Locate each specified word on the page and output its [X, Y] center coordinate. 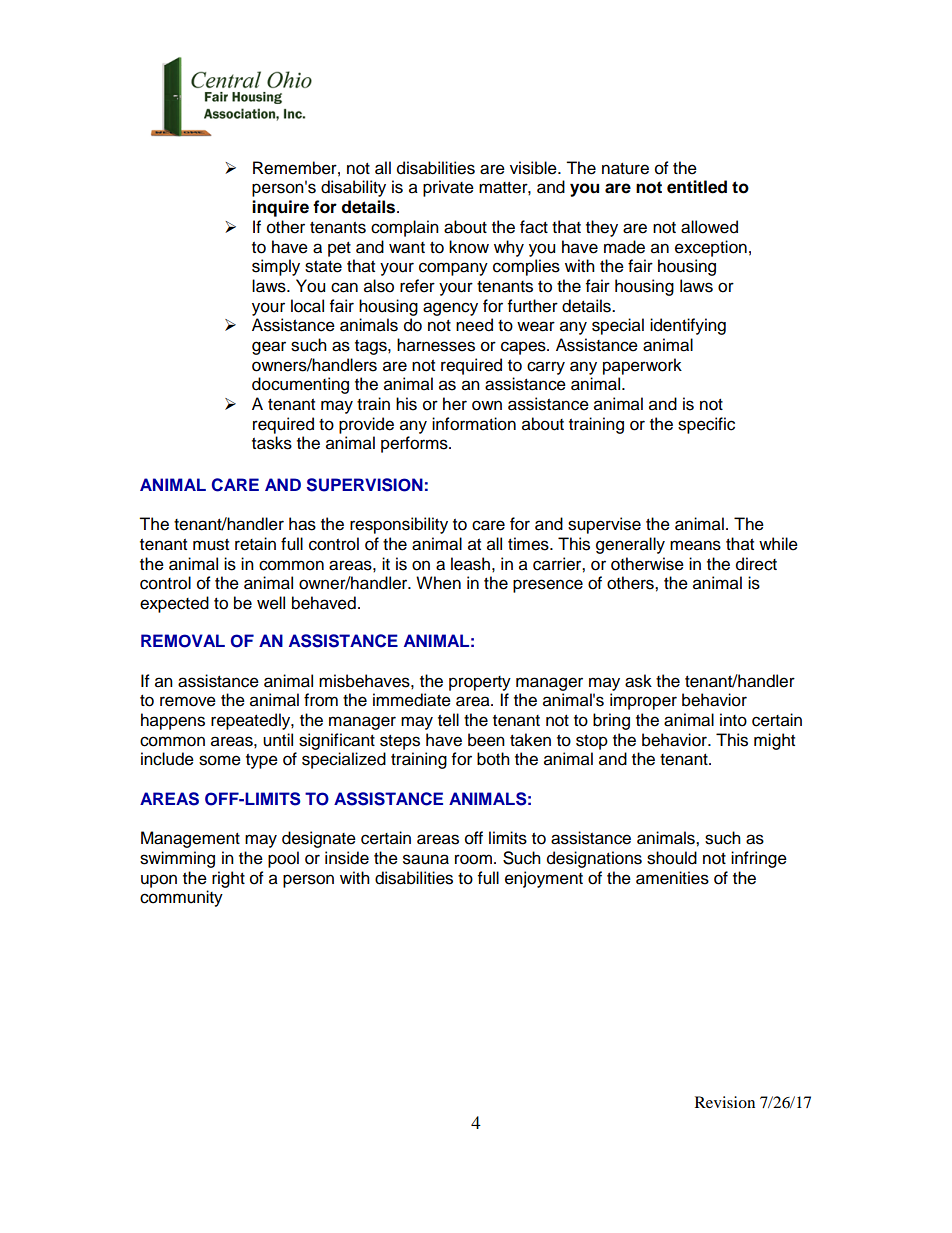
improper [643, 701]
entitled [697, 187]
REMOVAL [183, 641]
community [181, 898]
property [480, 683]
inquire [280, 208]
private [448, 188]
